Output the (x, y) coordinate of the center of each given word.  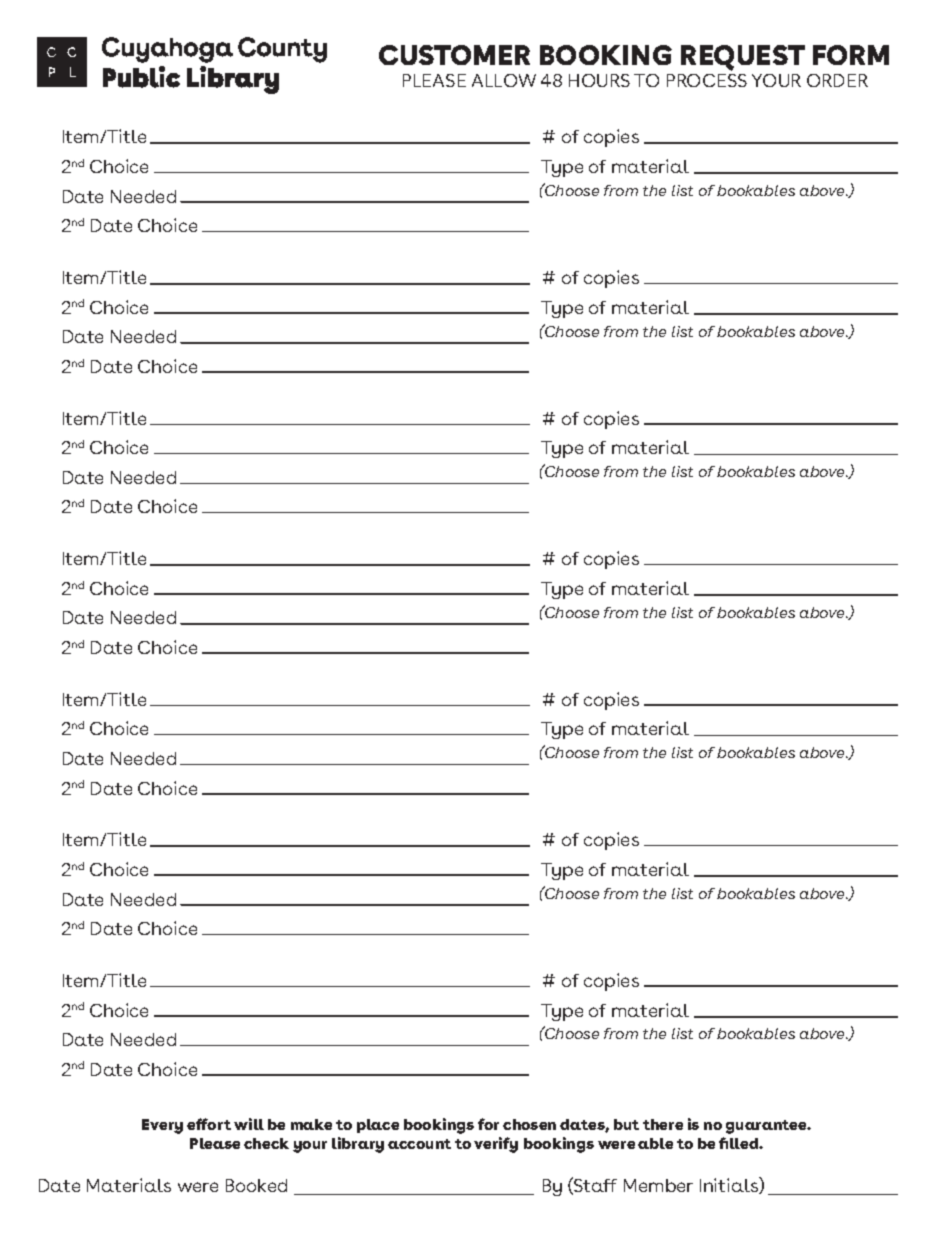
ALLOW (504, 80)
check (266, 1143)
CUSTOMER (454, 55)
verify (496, 1145)
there (663, 1124)
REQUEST (743, 58)
